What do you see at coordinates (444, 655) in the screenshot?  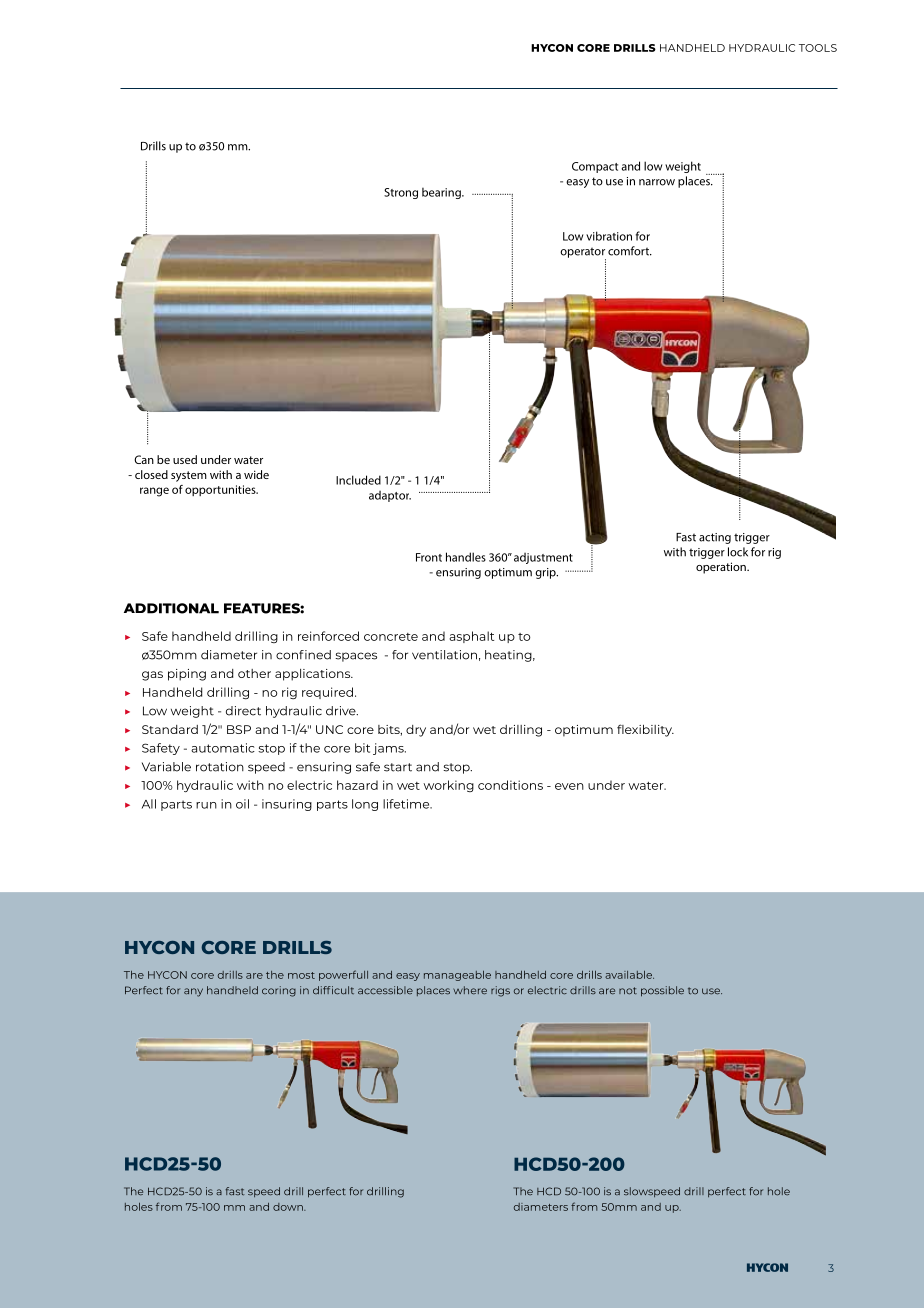 I see `ventilation` at bounding box center [444, 655].
